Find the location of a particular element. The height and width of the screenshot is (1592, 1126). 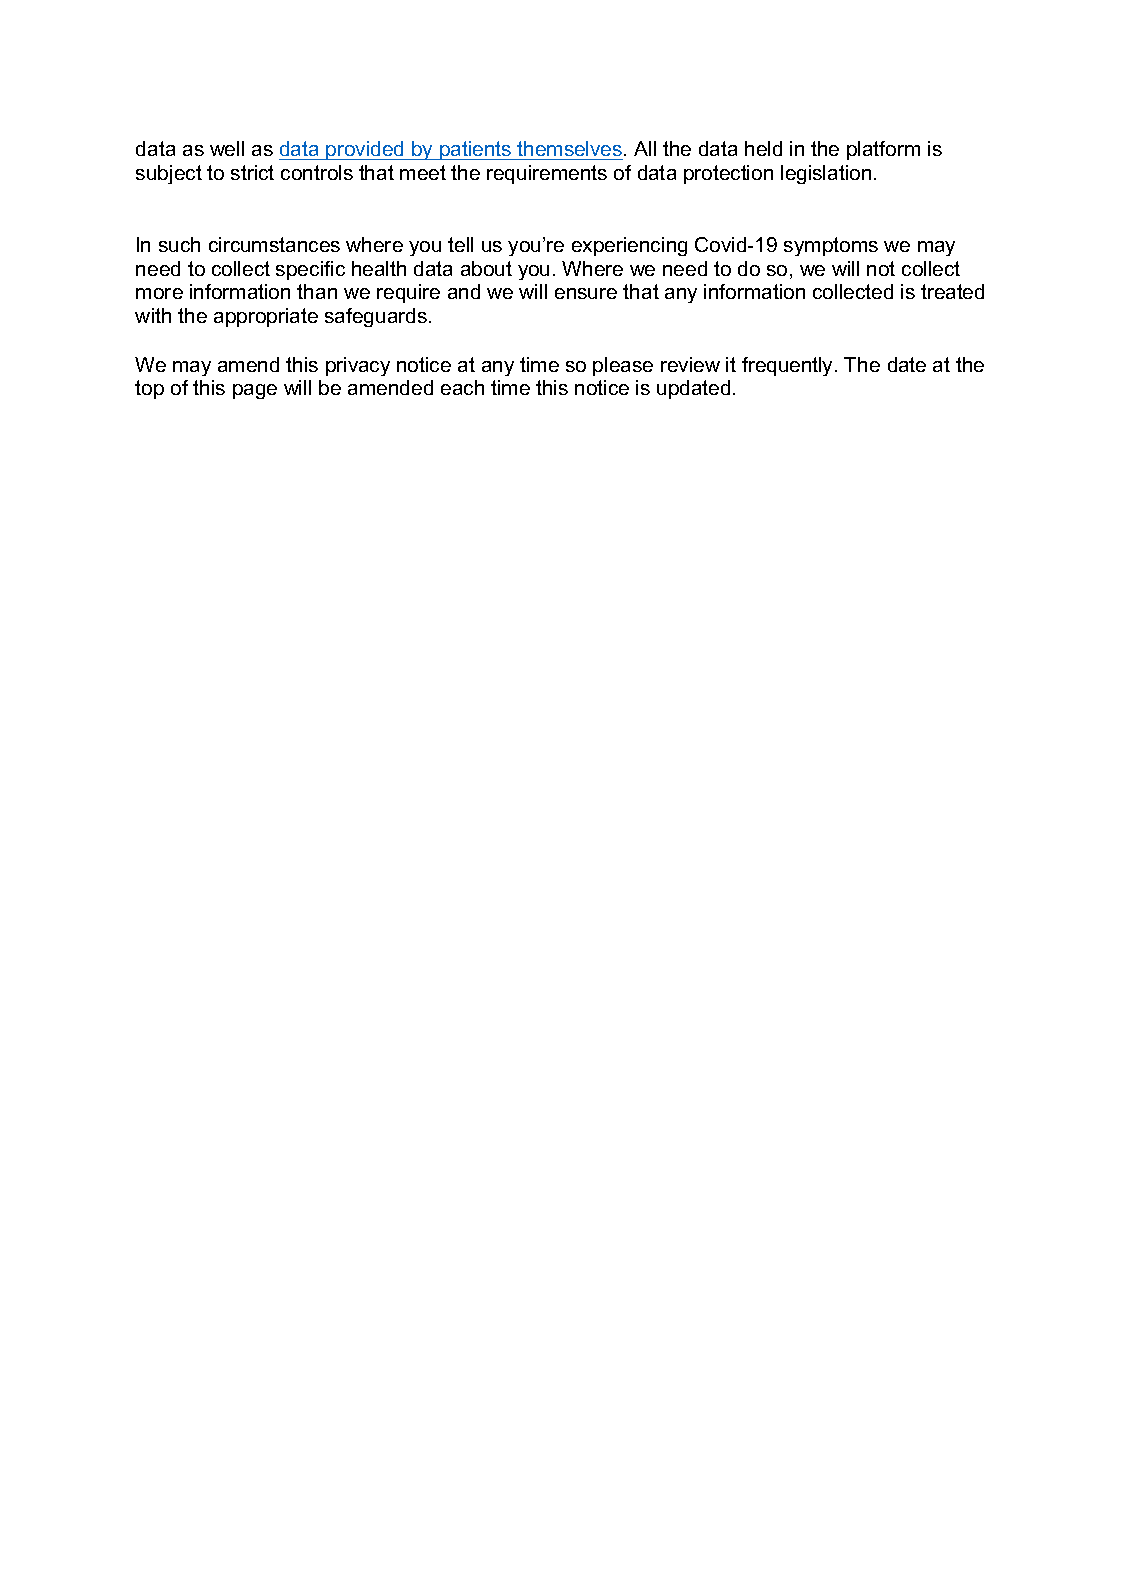

each is located at coordinates (462, 387).
